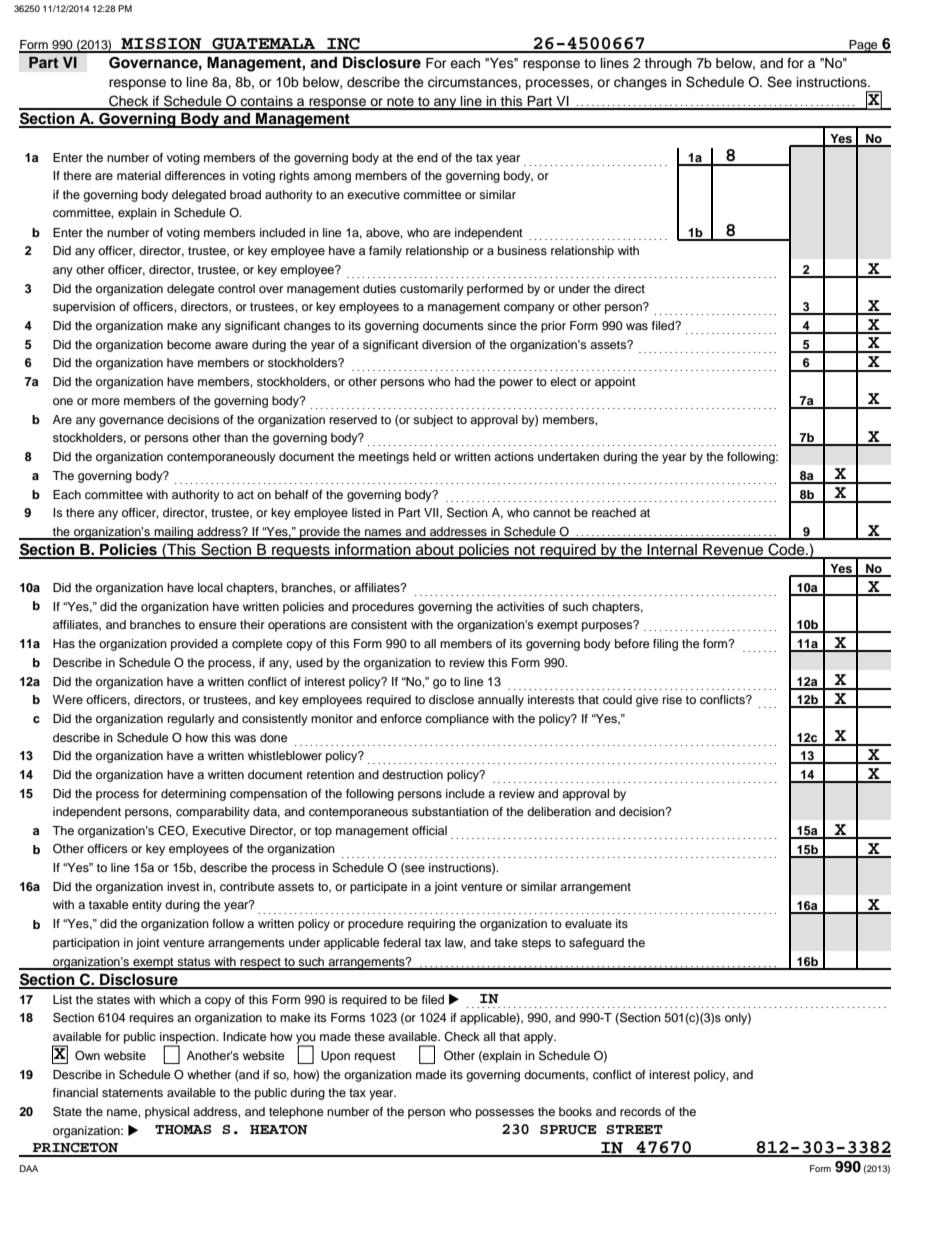  What do you see at coordinates (161, 45) in the screenshot?
I see `MISSION` at bounding box center [161, 45].
